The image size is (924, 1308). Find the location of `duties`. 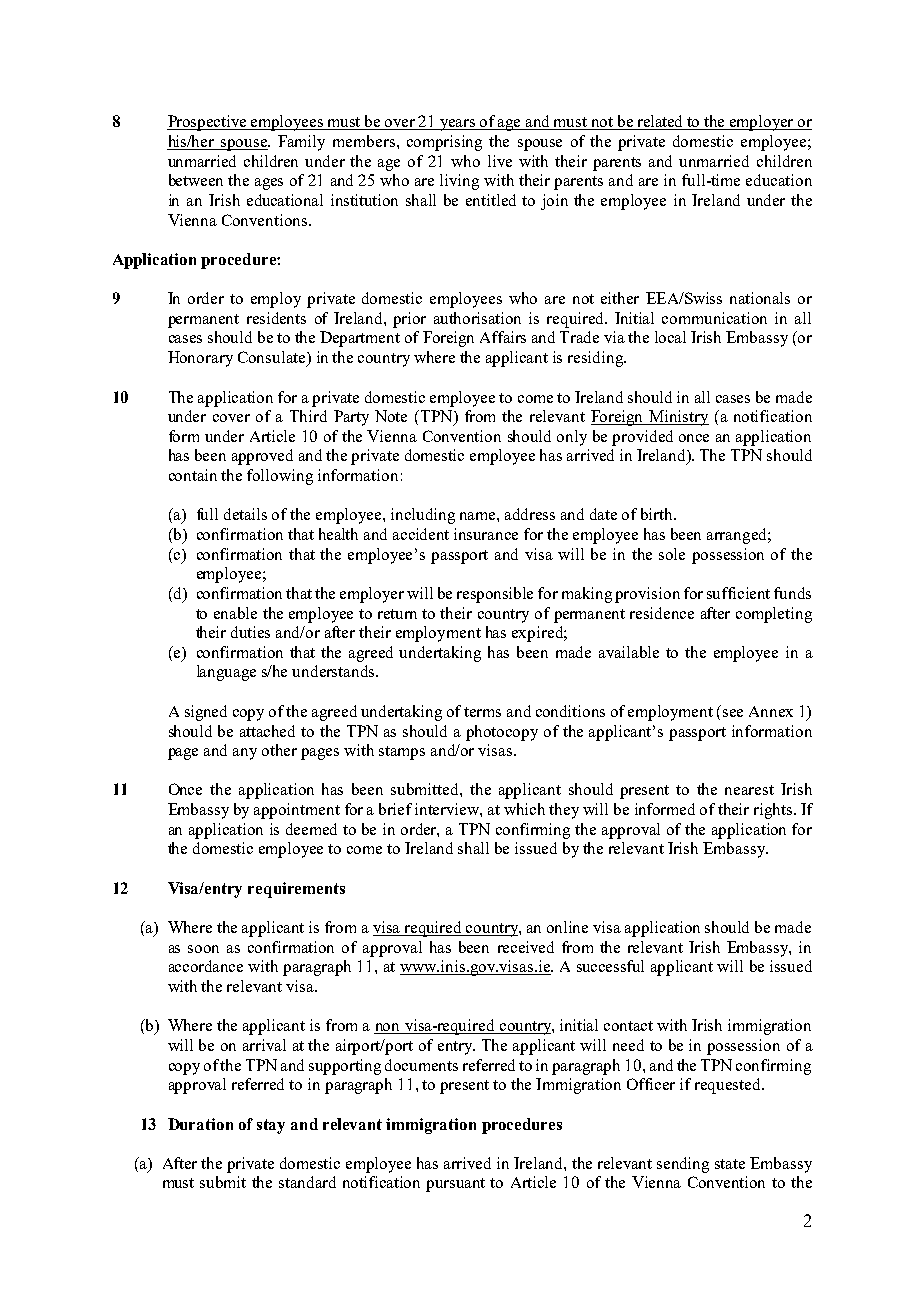

duties is located at coordinates (250, 632).
